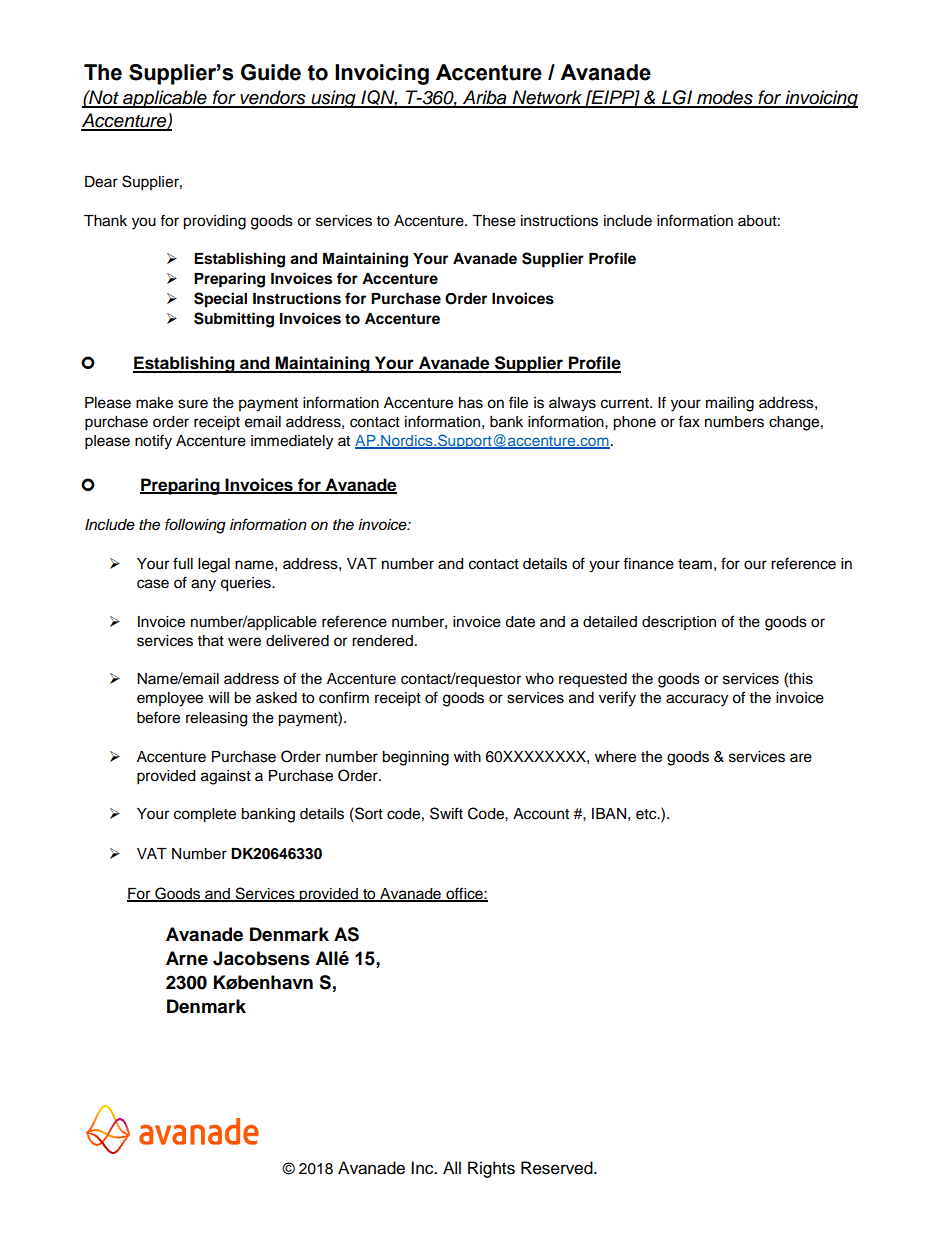  Describe the element at coordinates (558, 1168) in the screenshot. I see `Reserved` at that location.
